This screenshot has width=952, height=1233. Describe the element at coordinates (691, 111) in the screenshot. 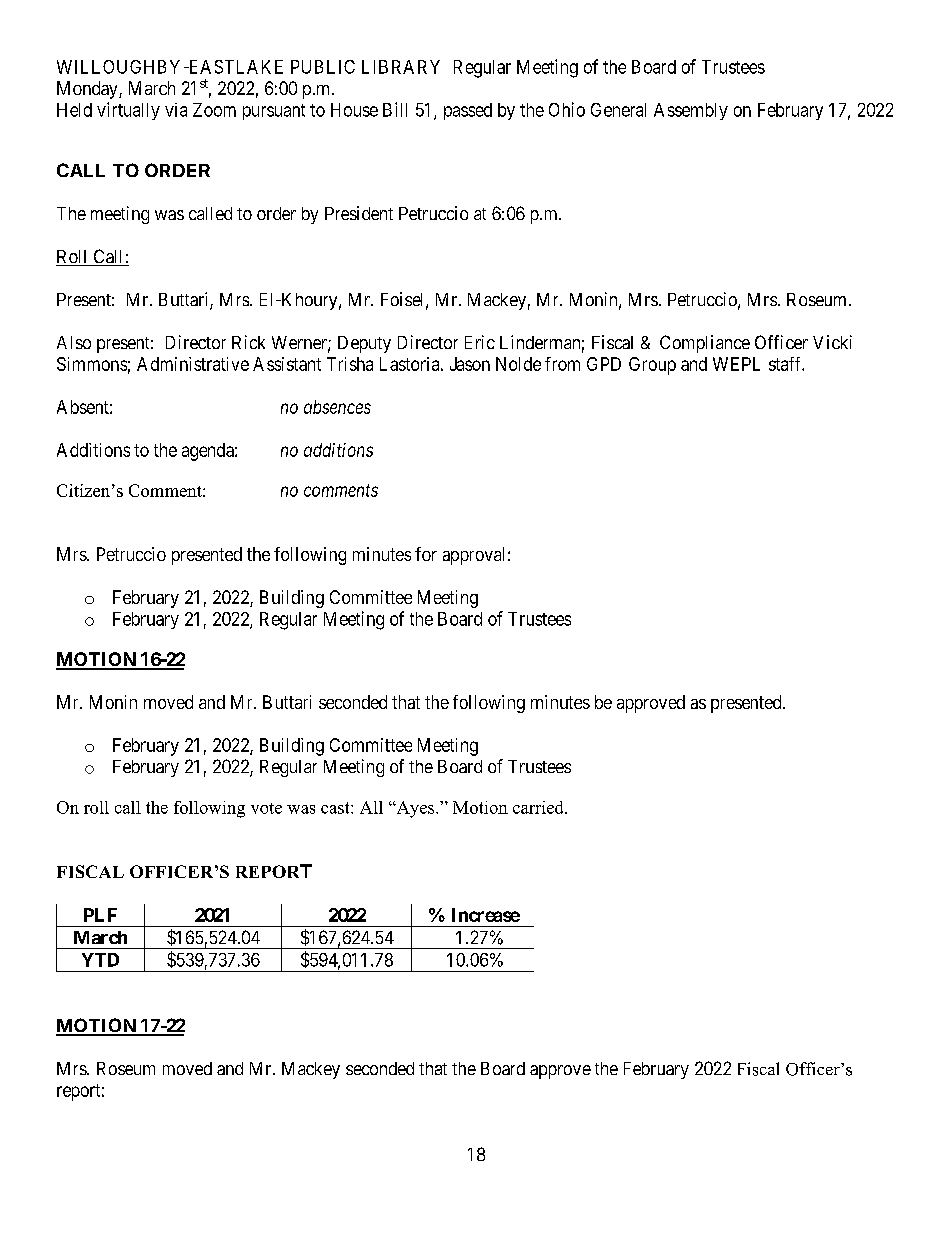

I see `Assembly` at that location.
